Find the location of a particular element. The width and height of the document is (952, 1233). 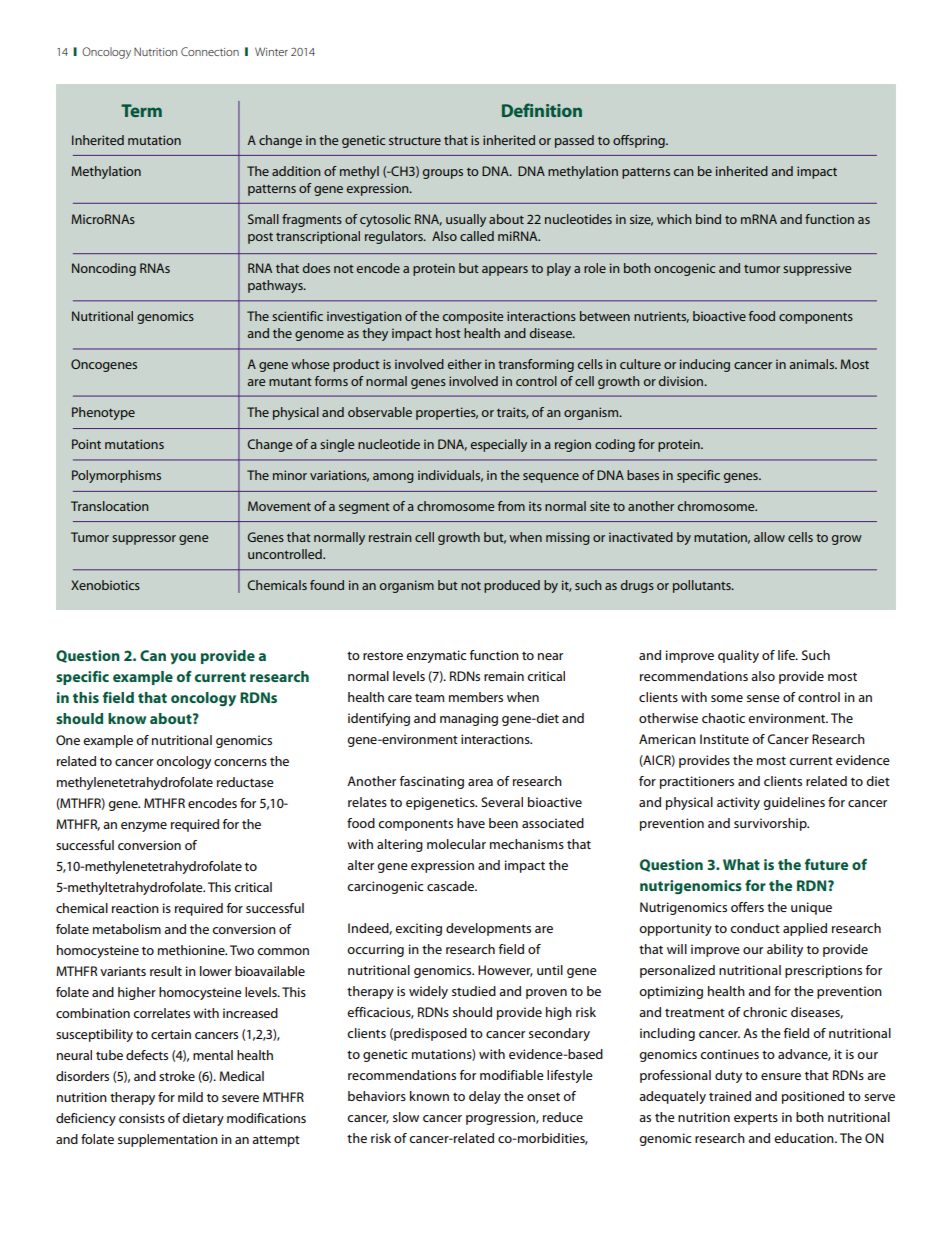

produced is located at coordinates (512, 586).
